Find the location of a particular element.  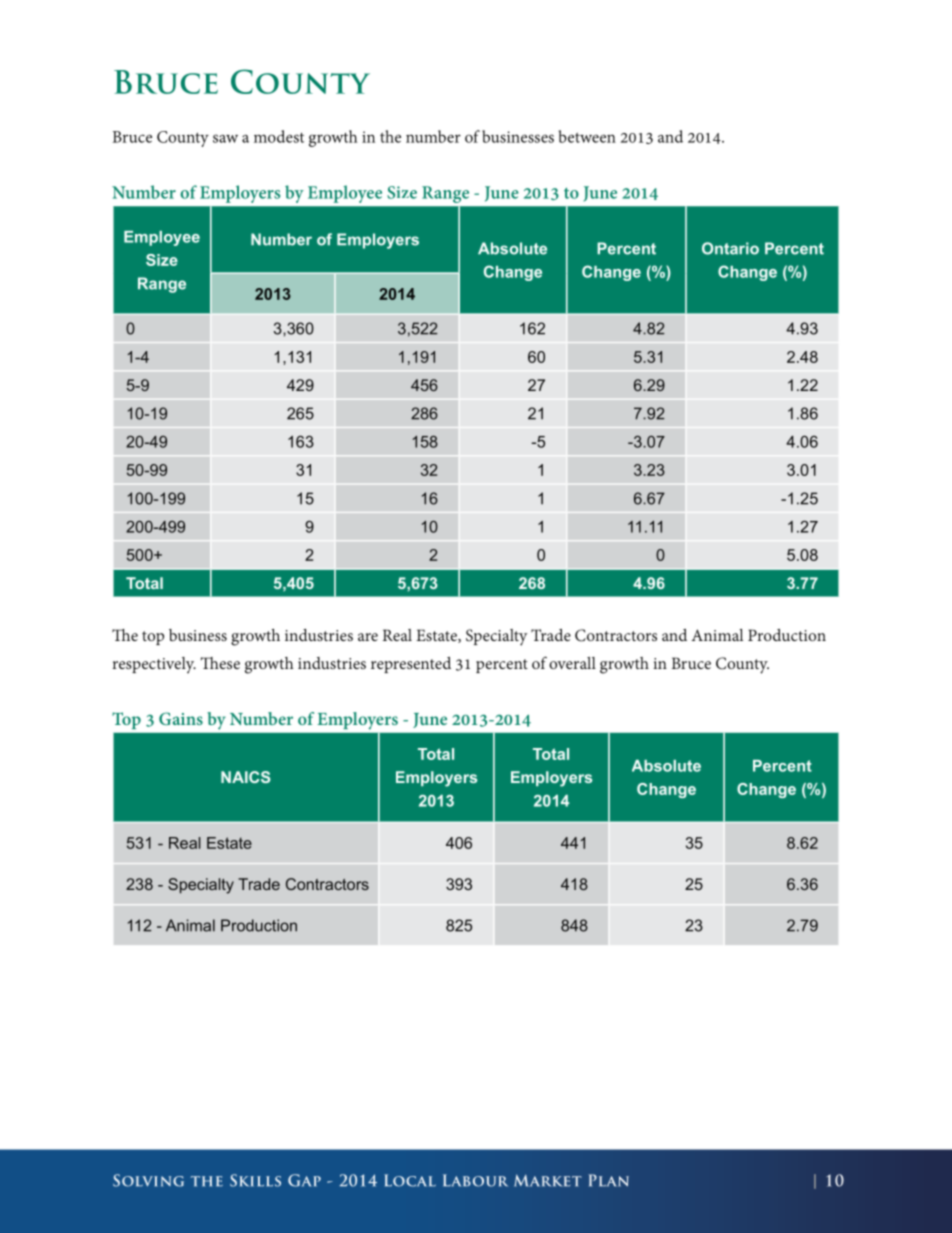

Ontario is located at coordinates (730, 248).
